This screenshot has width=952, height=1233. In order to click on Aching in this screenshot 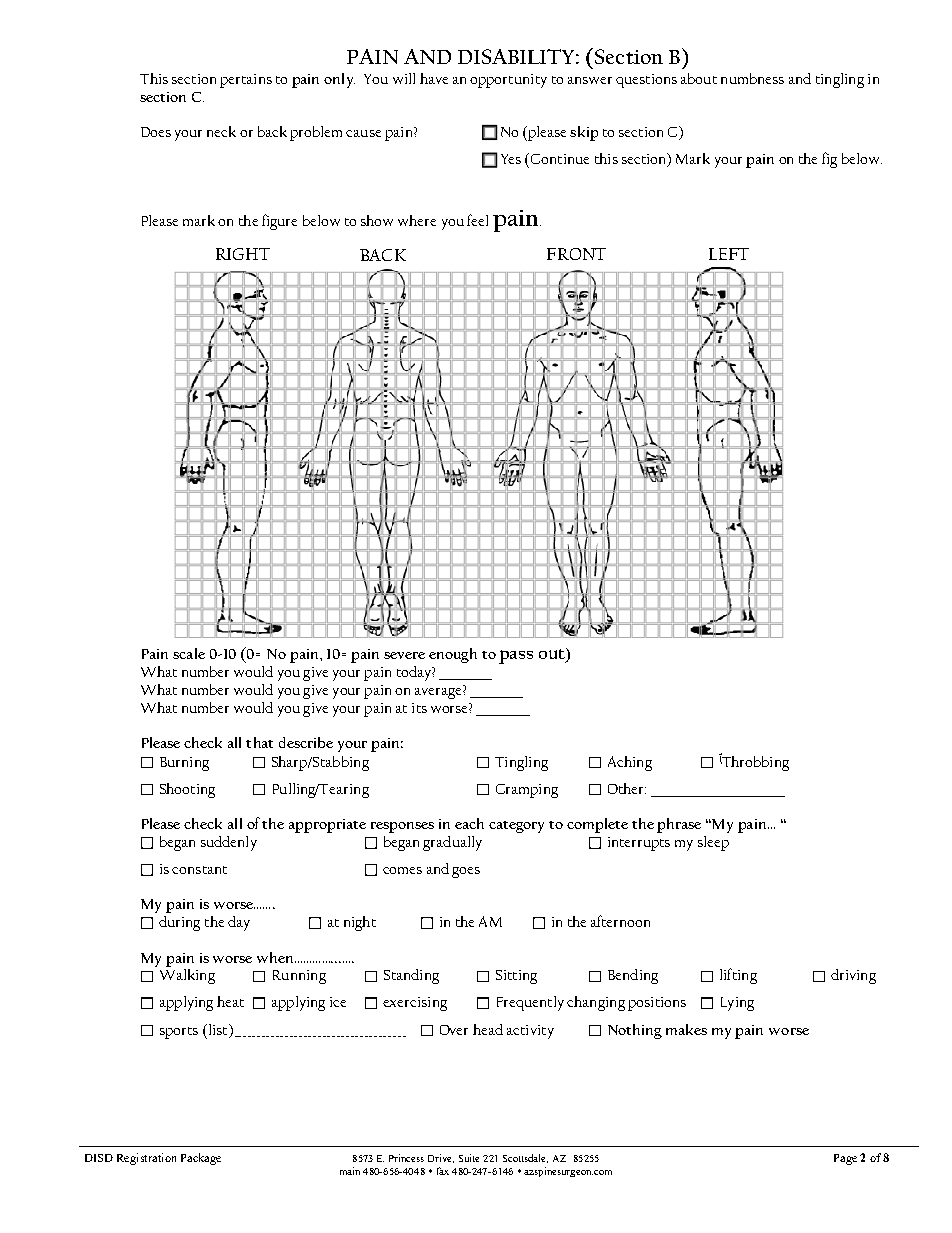, I will do `click(630, 763)`.
